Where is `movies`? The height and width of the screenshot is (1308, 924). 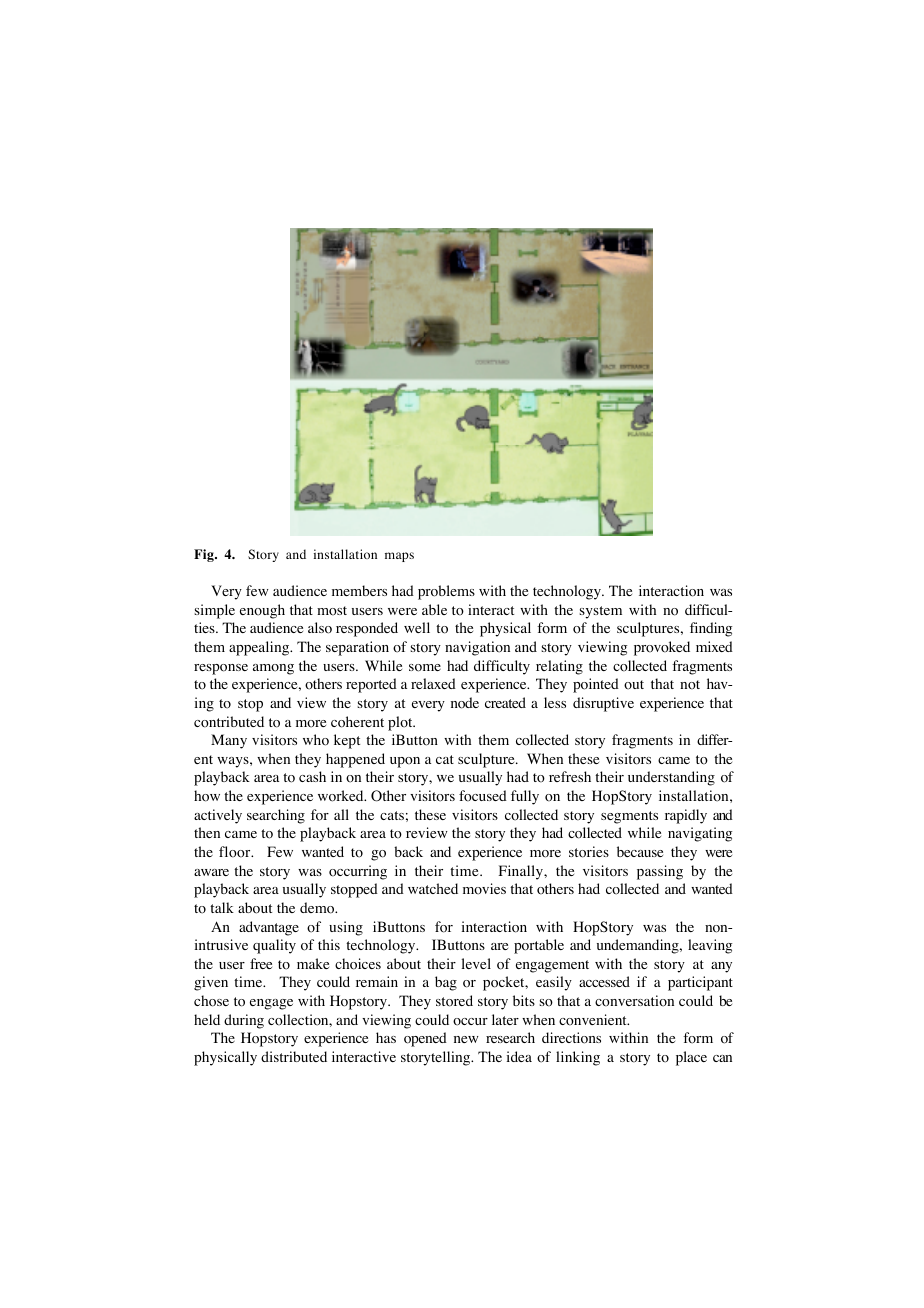
movies is located at coordinates (484, 889).
